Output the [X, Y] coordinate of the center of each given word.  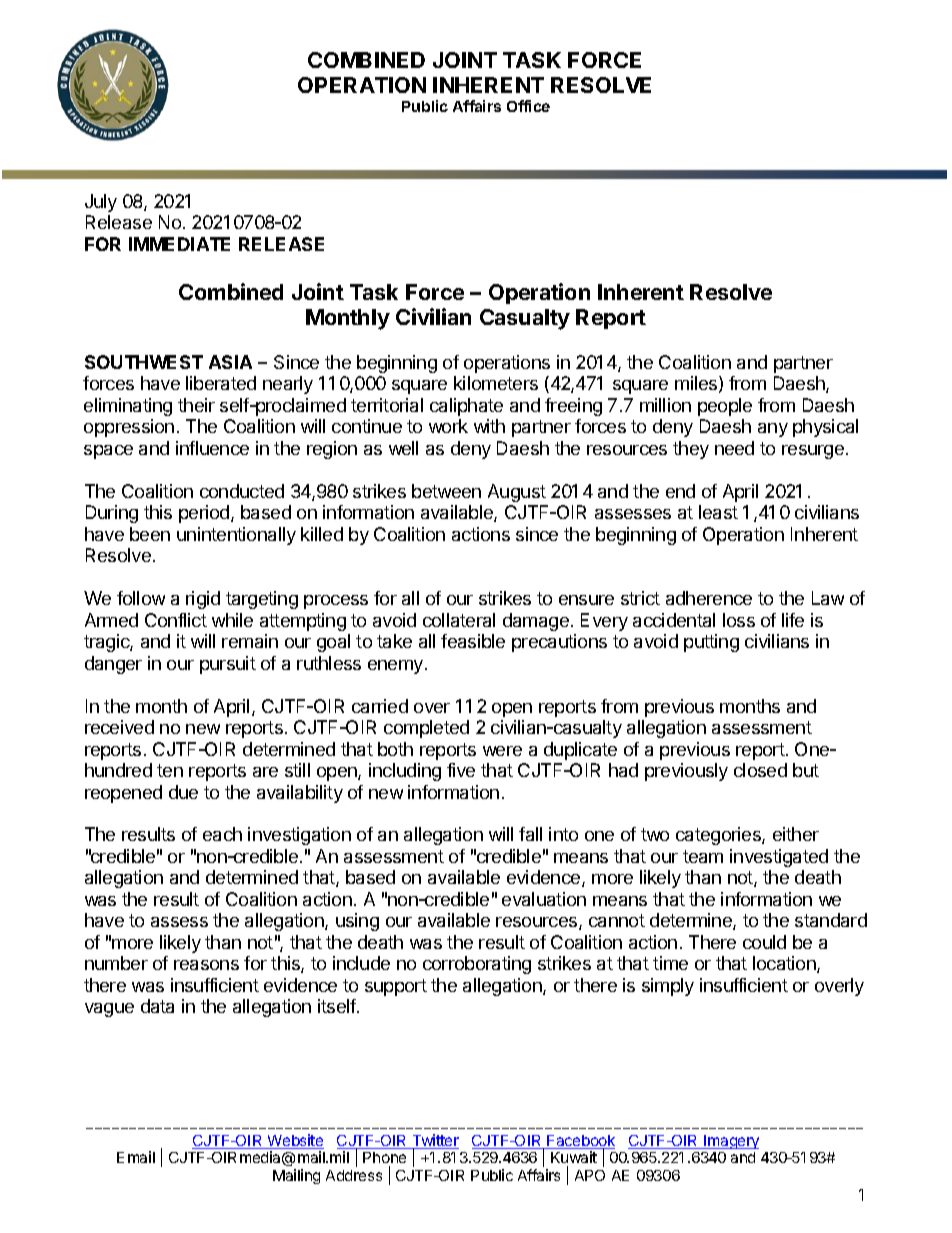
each [222, 834]
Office [528, 106]
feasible [473, 641]
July [101, 203]
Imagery [730, 1142]
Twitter [434, 1141]
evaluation [544, 899]
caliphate [466, 407]
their [196, 405]
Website [294, 1141]
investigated [779, 858]
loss [739, 620]
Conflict [176, 620]
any [773, 430]
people [725, 407]
